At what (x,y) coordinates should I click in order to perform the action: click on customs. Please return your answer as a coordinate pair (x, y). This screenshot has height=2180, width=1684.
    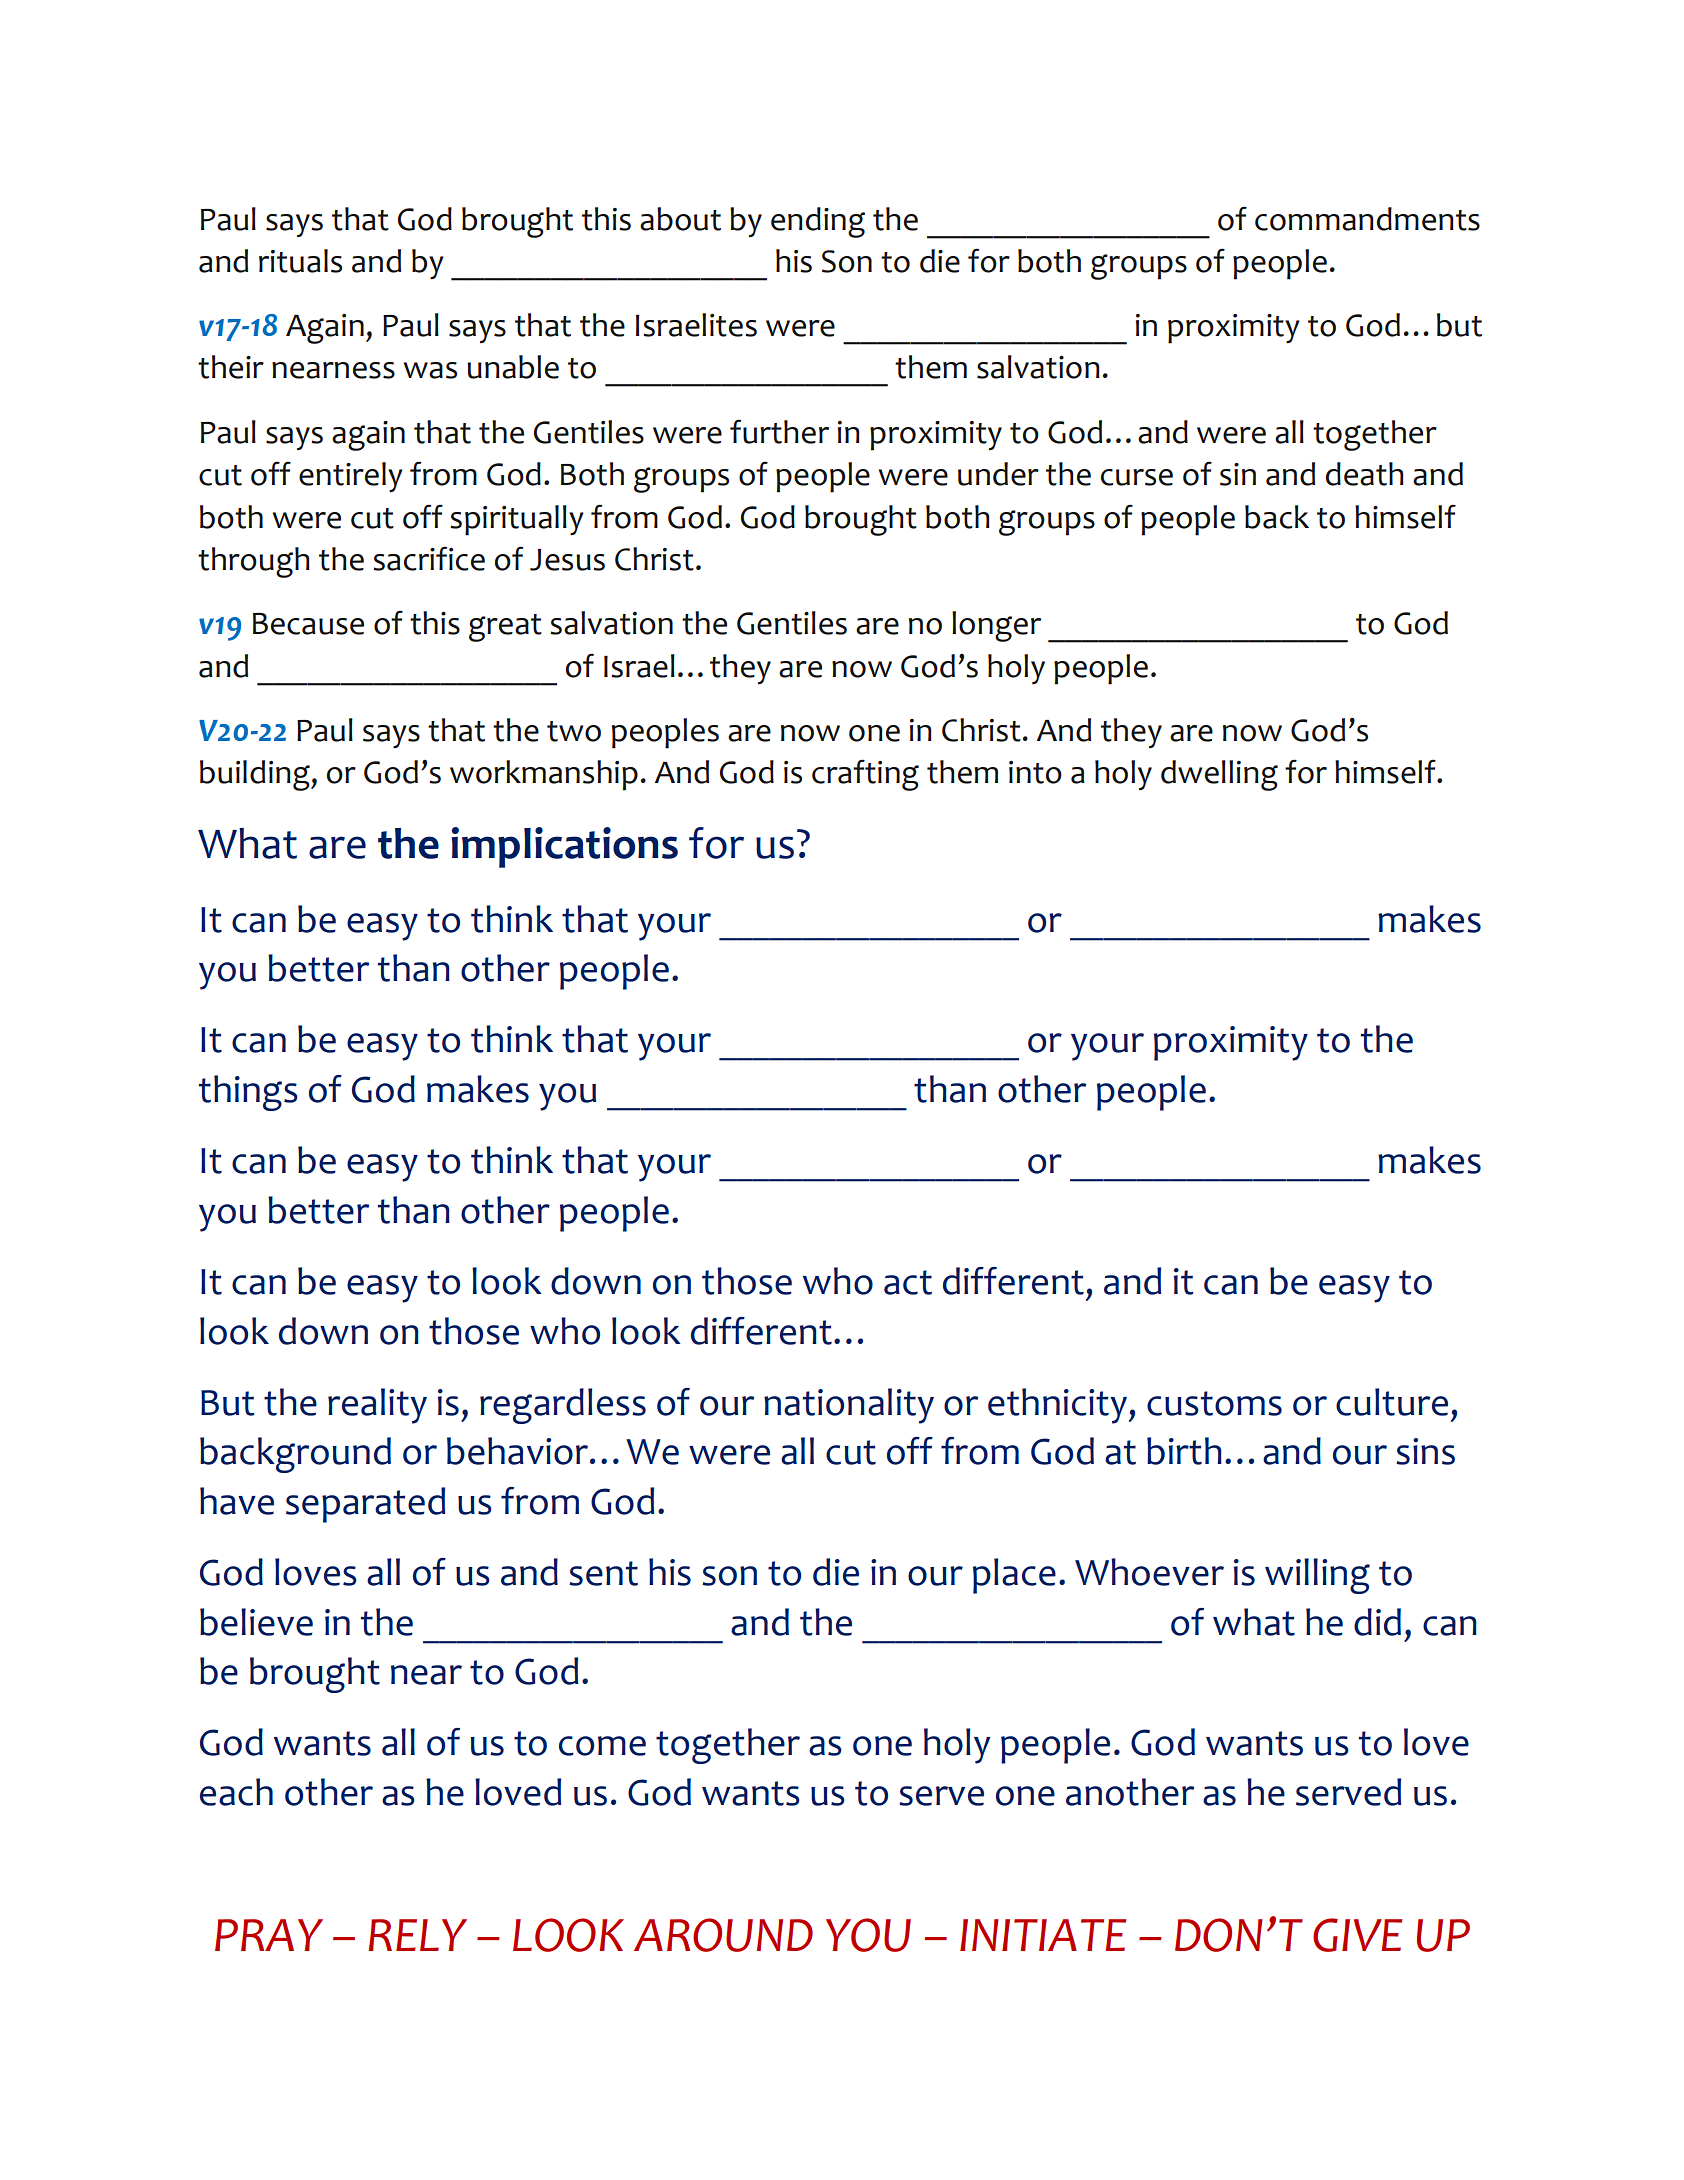
    Looking at the image, I should click on (1214, 1403).
